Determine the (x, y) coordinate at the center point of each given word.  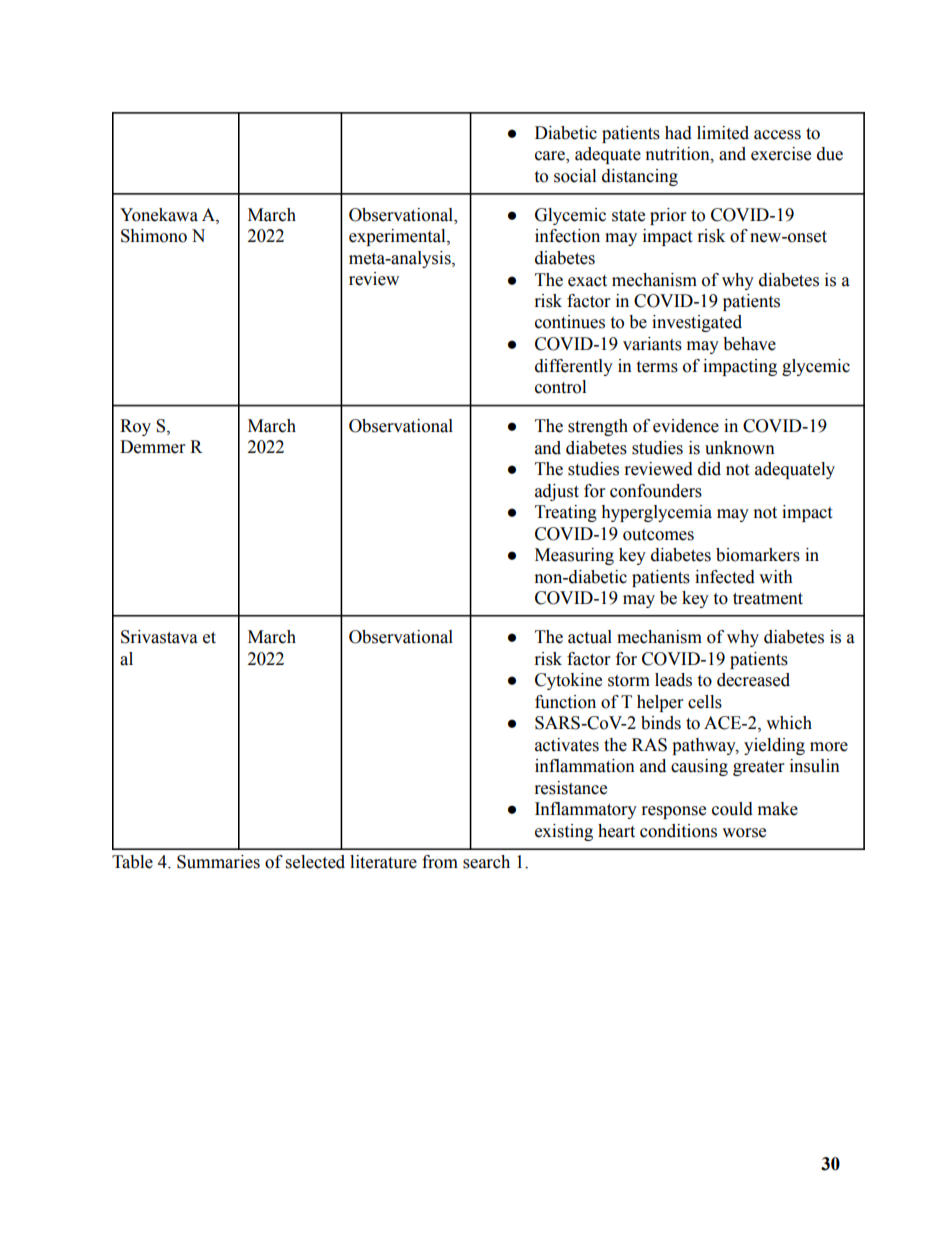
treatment (768, 599)
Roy (135, 427)
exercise (781, 154)
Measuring (574, 556)
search (486, 862)
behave (749, 344)
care (551, 157)
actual (590, 637)
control (560, 387)
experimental (398, 237)
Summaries (218, 862)
